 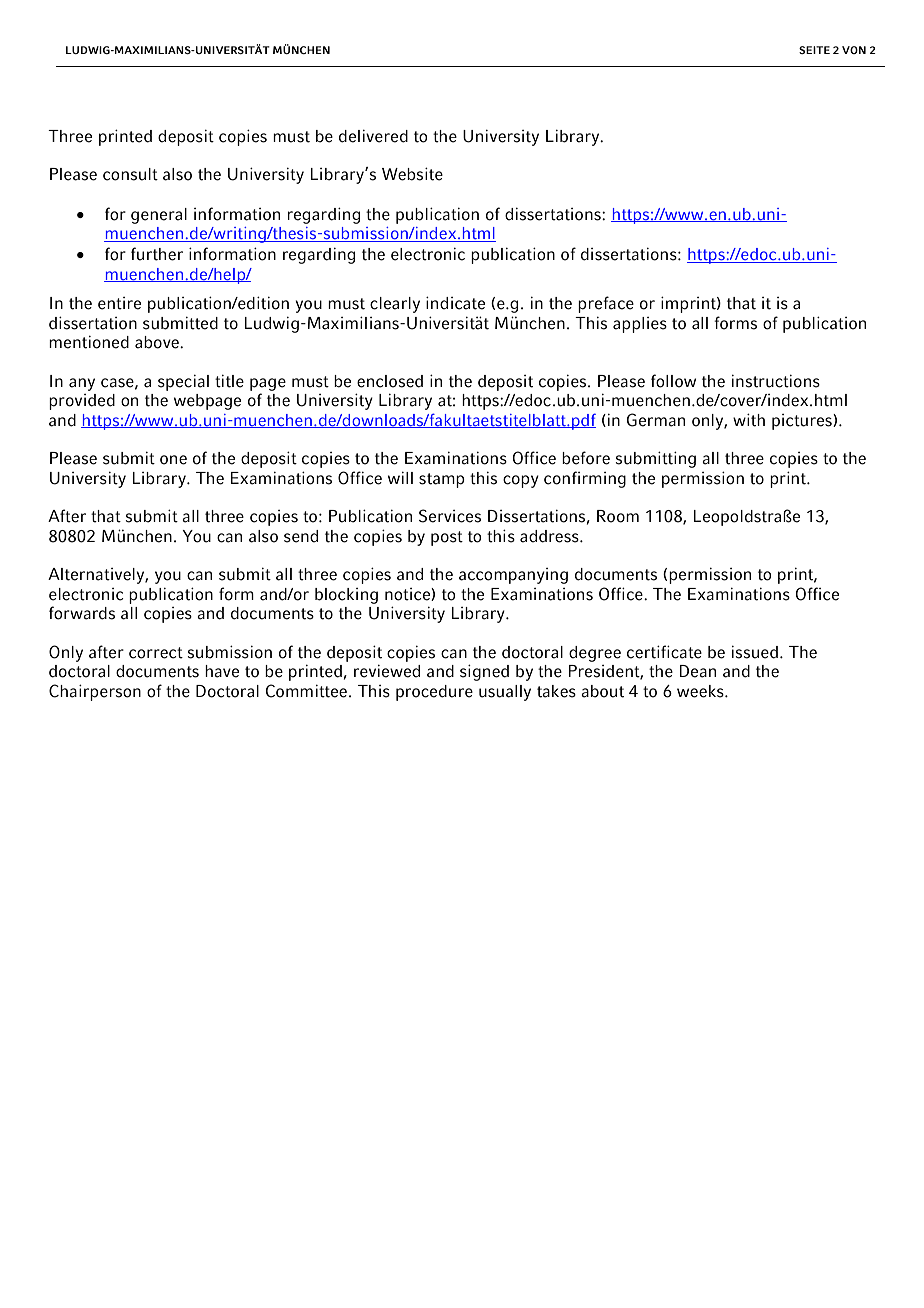 I want to click on signed, so click(x=484, y=672).
